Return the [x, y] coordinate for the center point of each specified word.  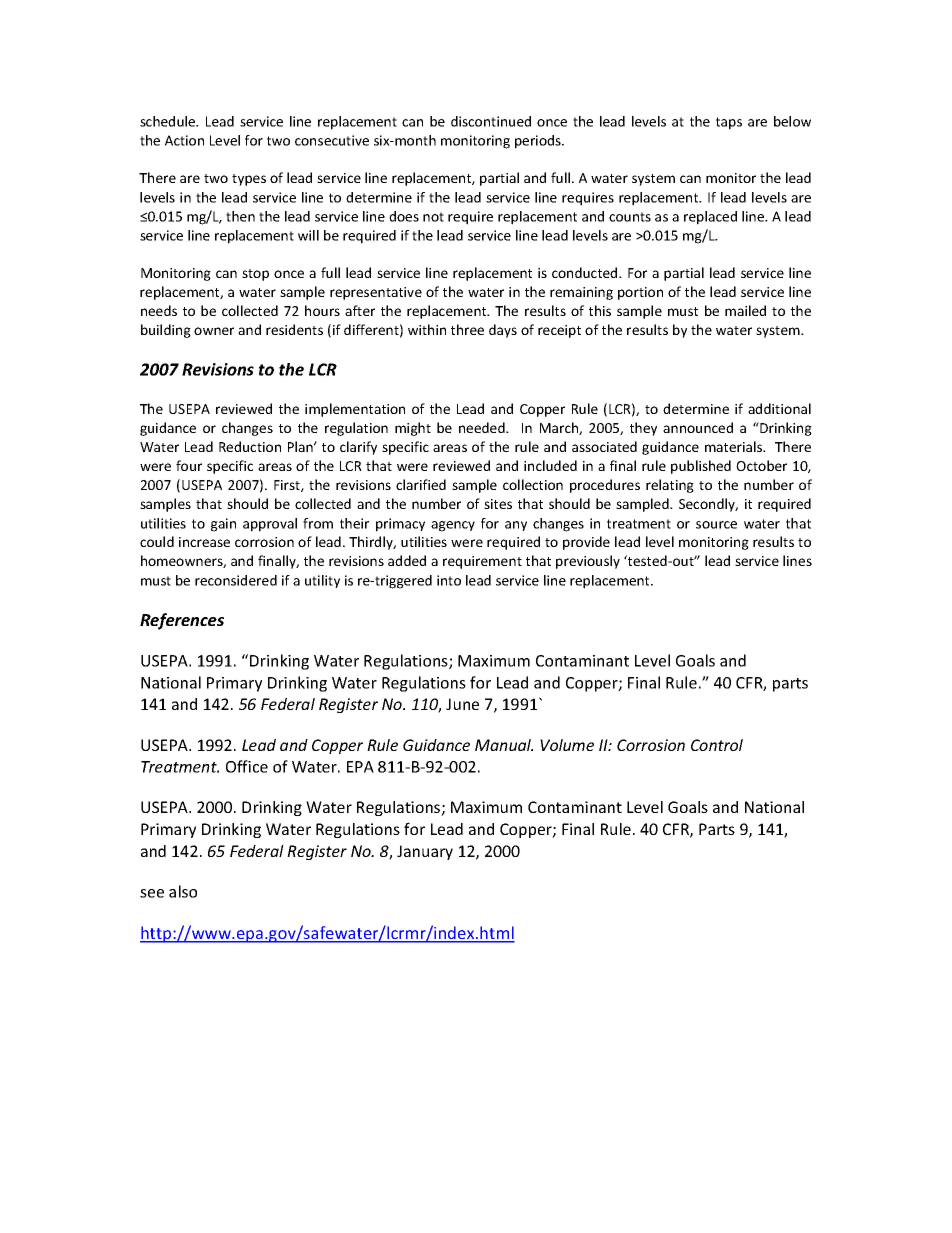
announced [698, 427]
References [182, 621]
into [449, 580]
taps [729, 123]
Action [184, 140]
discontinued [491, 121]
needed [483, 427]
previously [588, 562]
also [183, 891]
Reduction [250, 446]
